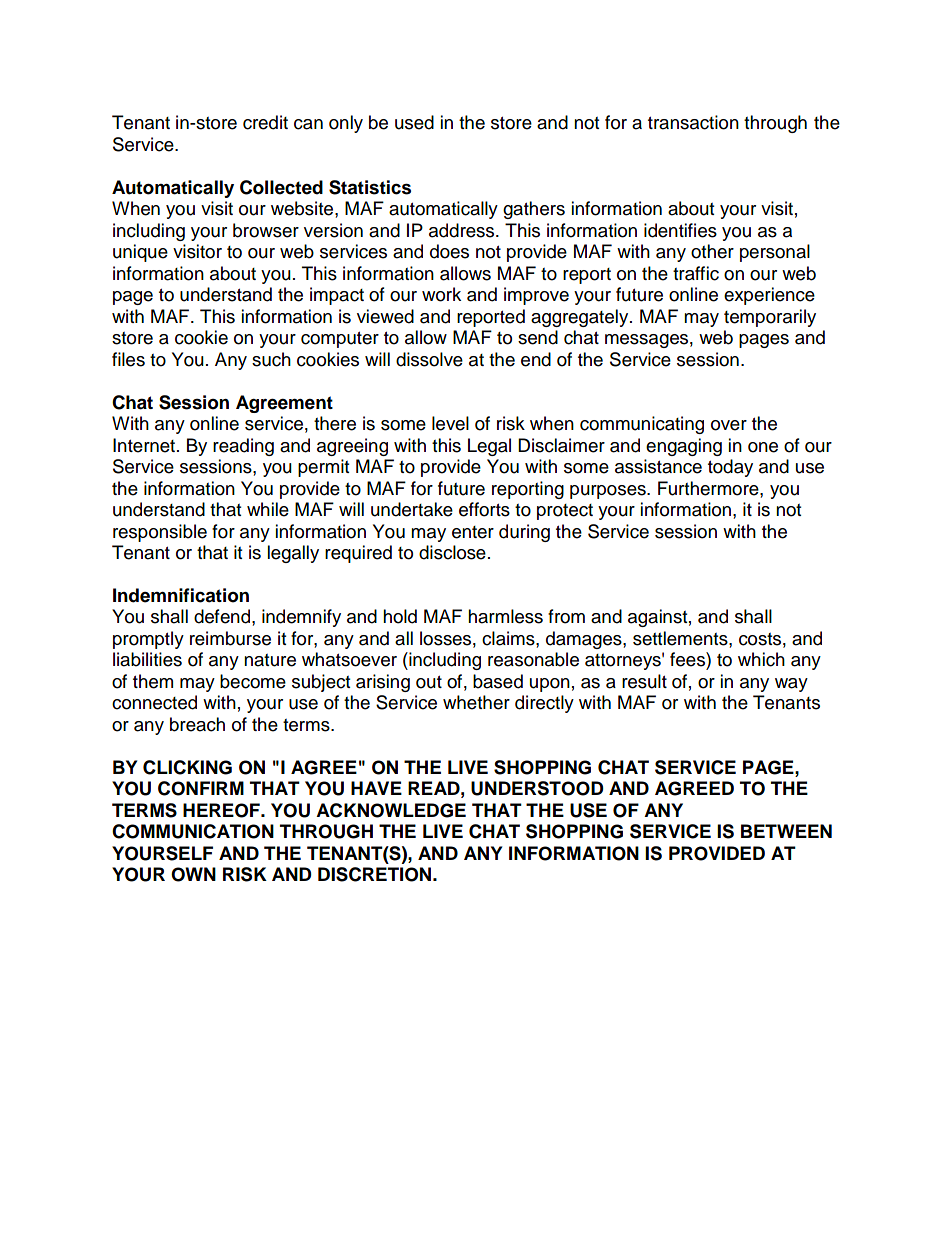 Image resolution: width=952 pixels, height=1233 pixels. What do you see at coordinates (193, 831) in the document?
I see `COMMUNICATION` at bounding box center [193, 831].
